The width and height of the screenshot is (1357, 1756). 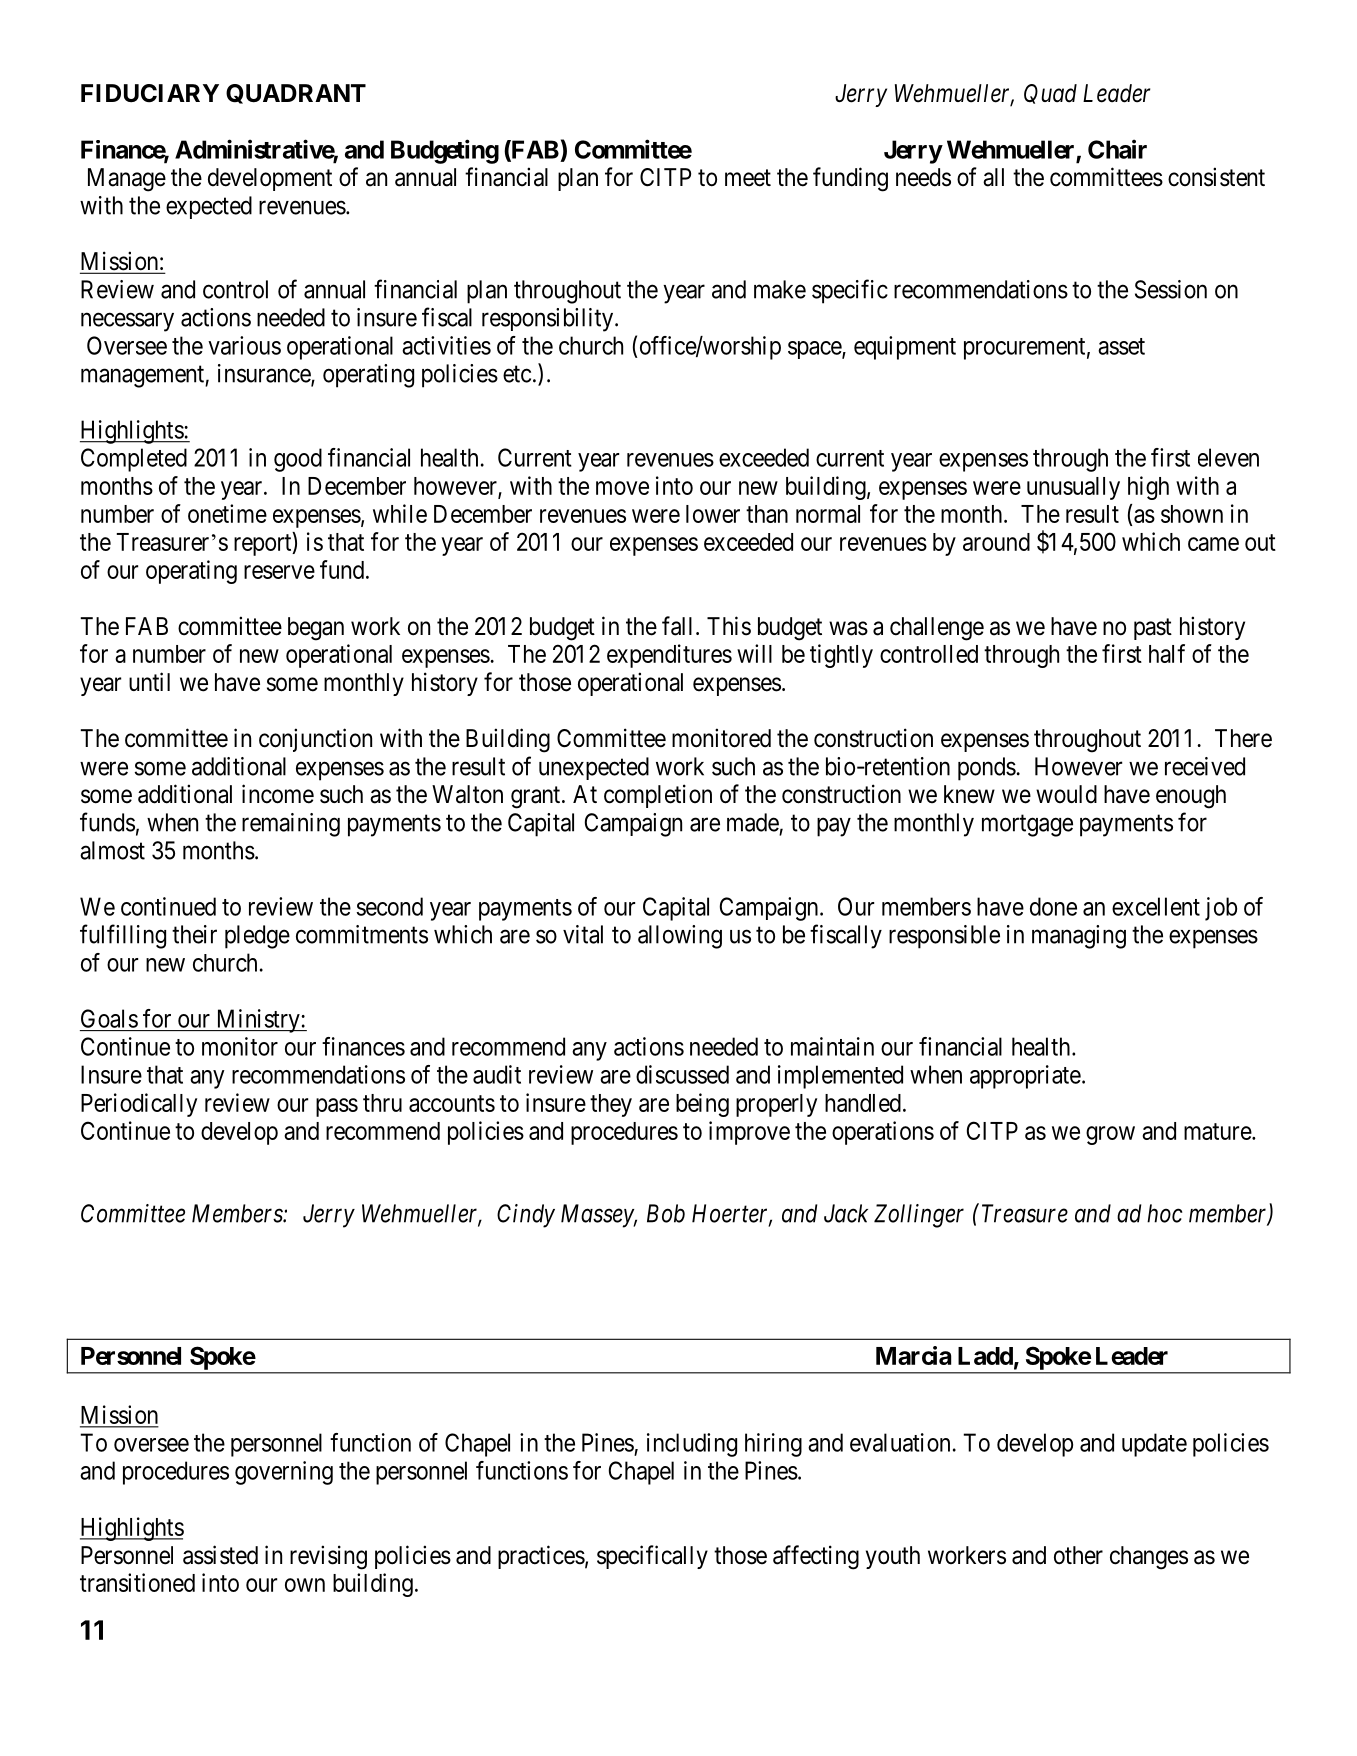 I want to click on insurance, so click(x=265, y=374).
